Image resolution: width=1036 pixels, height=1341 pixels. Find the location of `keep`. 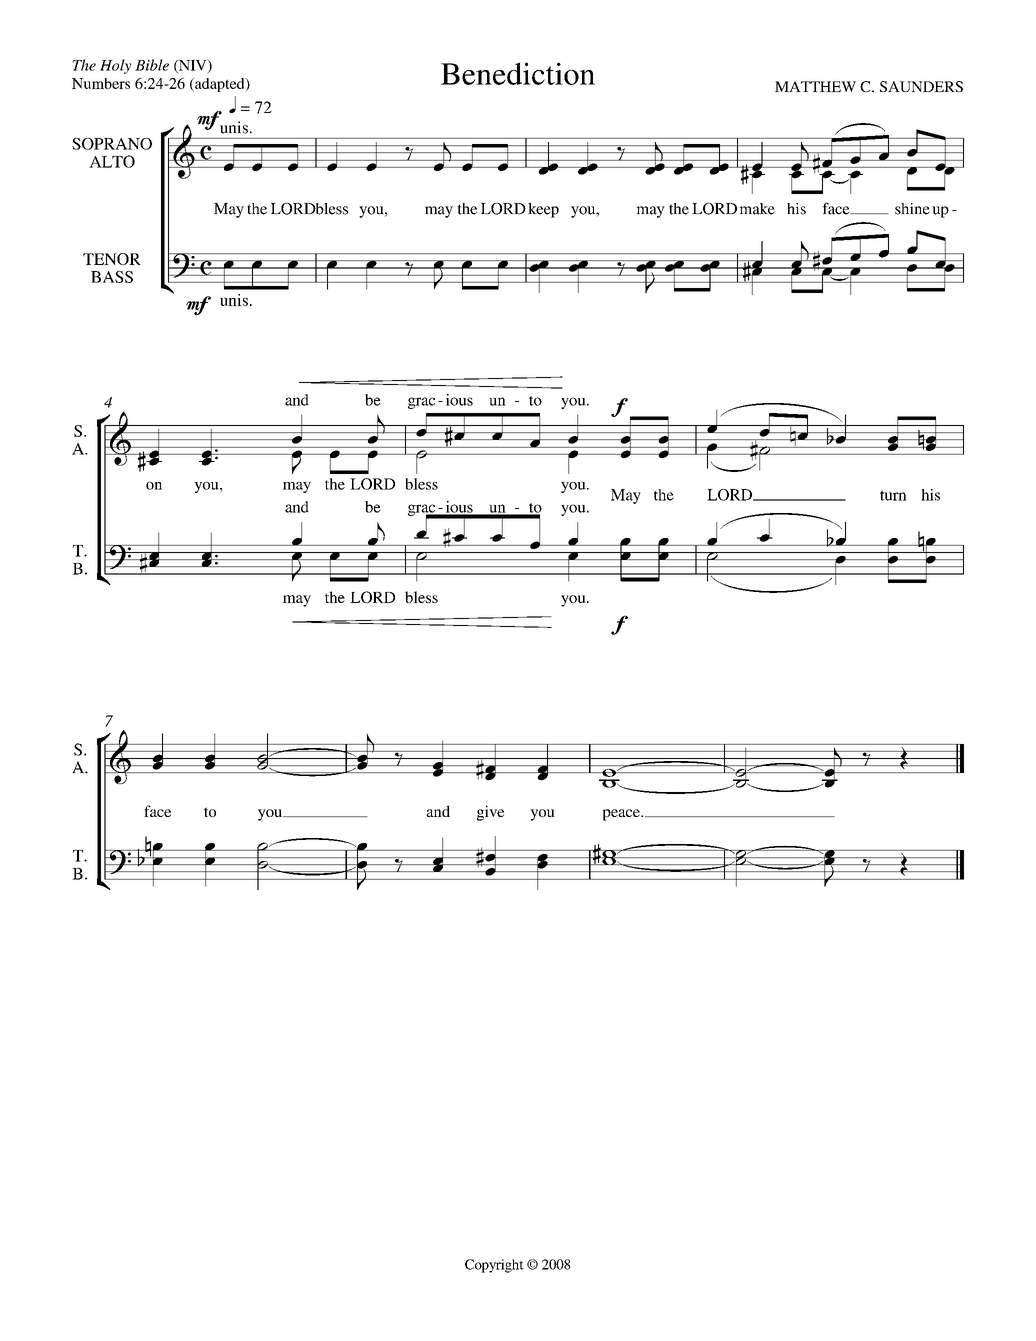

keep is located at coordinates (543, 210).
